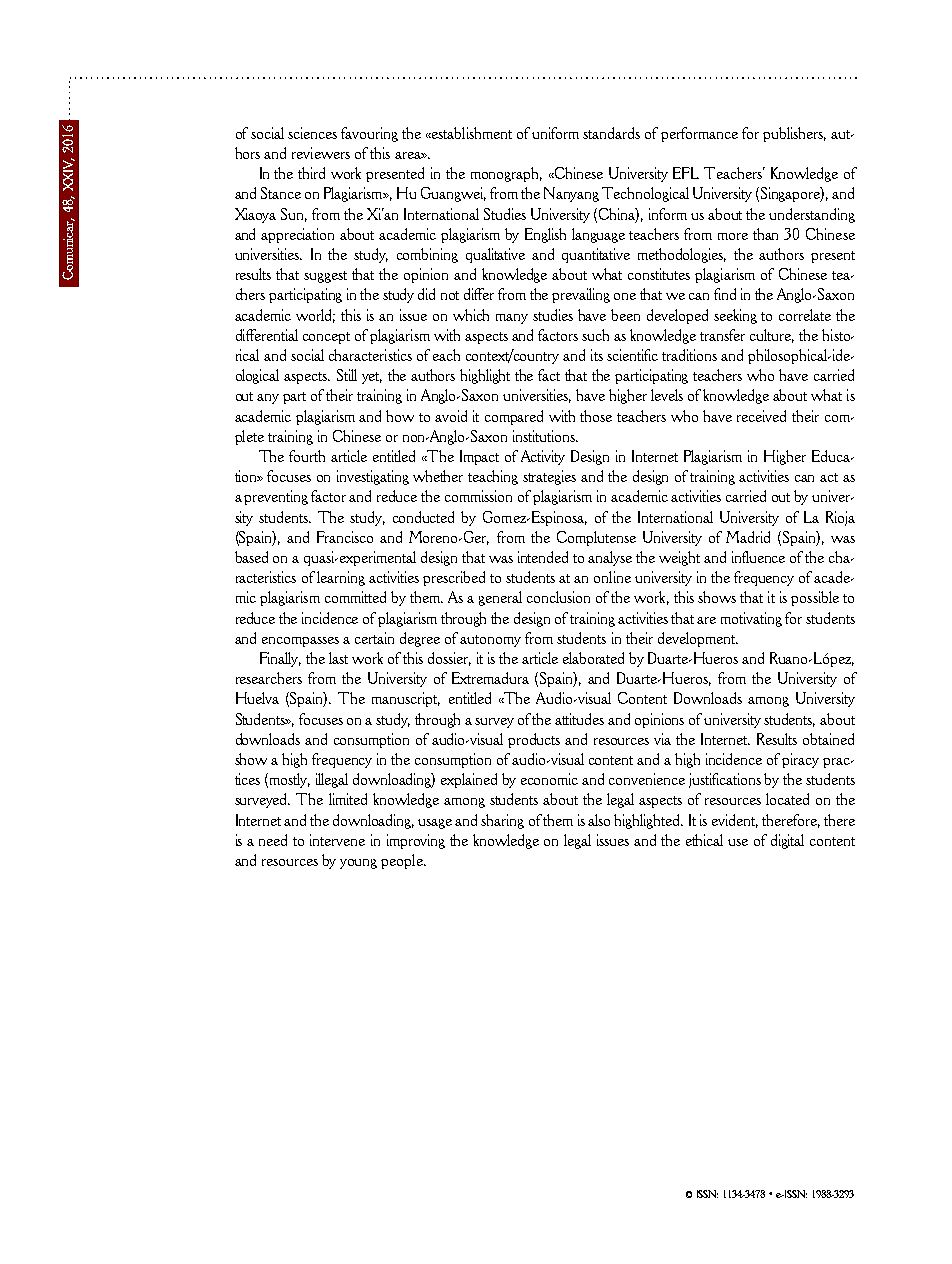 This document has height=1264, width=952. What do you see at coordinates (555, 133) in the document?
I see `uniform` at bounding box center [555, 133].
